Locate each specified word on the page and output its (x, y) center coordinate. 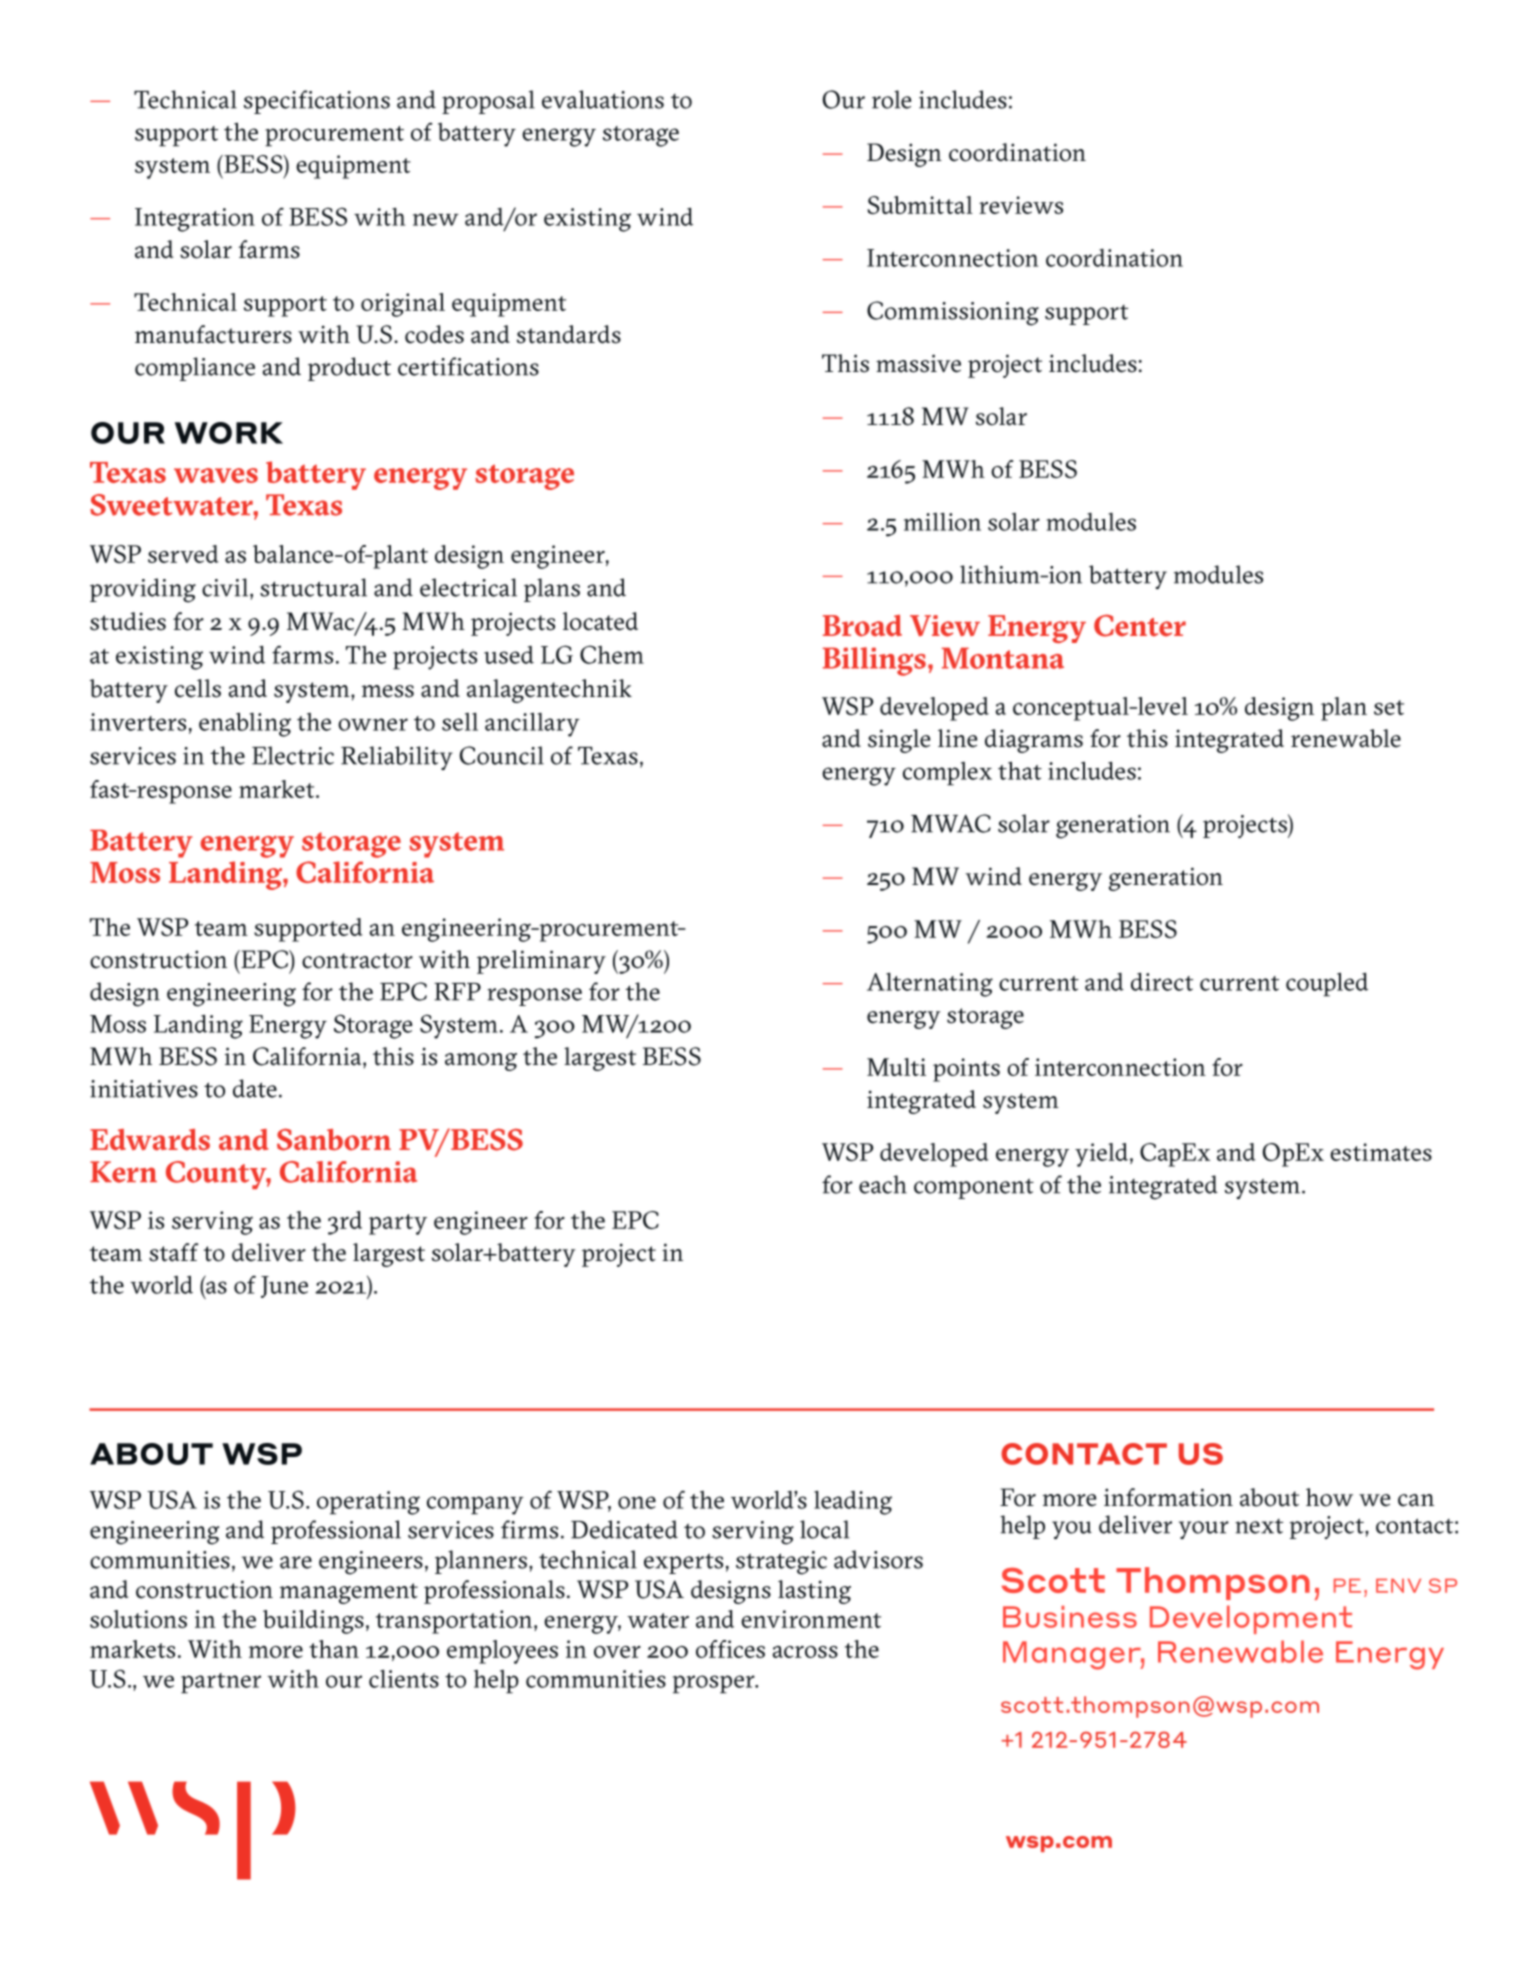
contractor (357, 961)
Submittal (920, 205)
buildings (313, 1622)
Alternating (930, 985)
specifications (317, 102)
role (891, 99)
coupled (1327, 985)
